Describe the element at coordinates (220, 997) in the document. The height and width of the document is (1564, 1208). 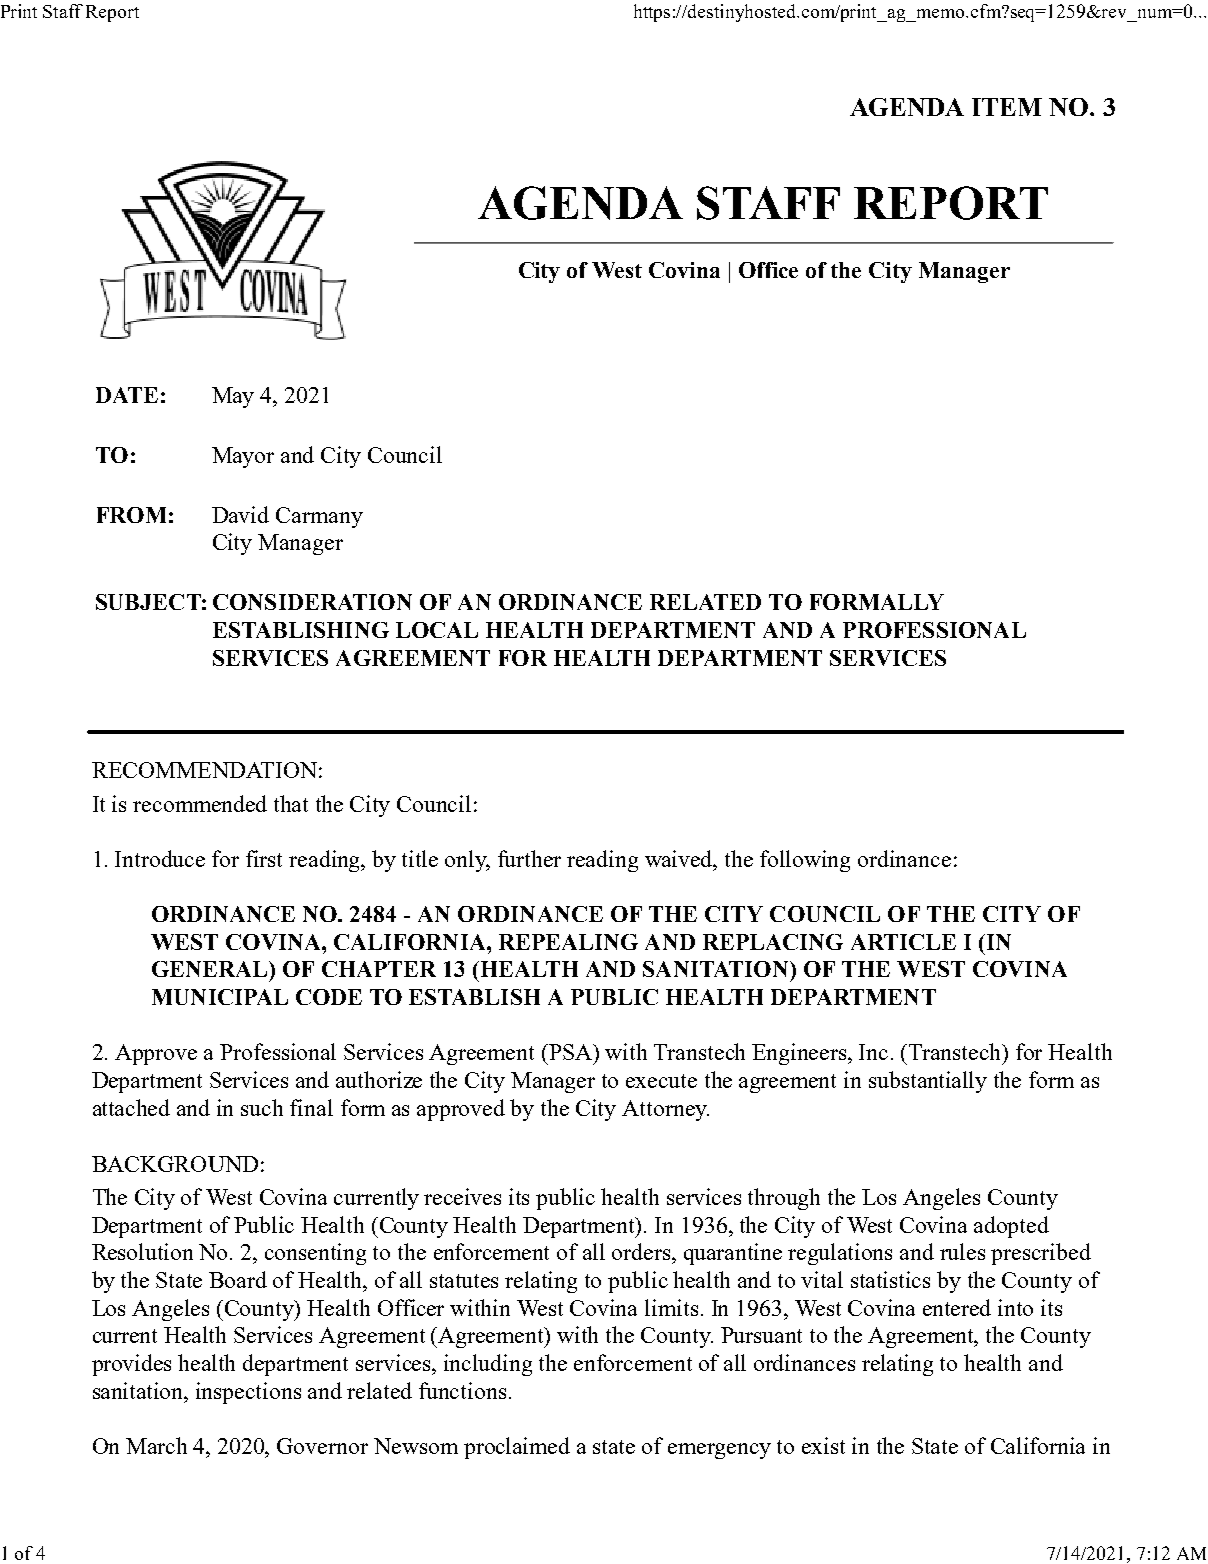
I see `MUNICIPAL` at that location.
